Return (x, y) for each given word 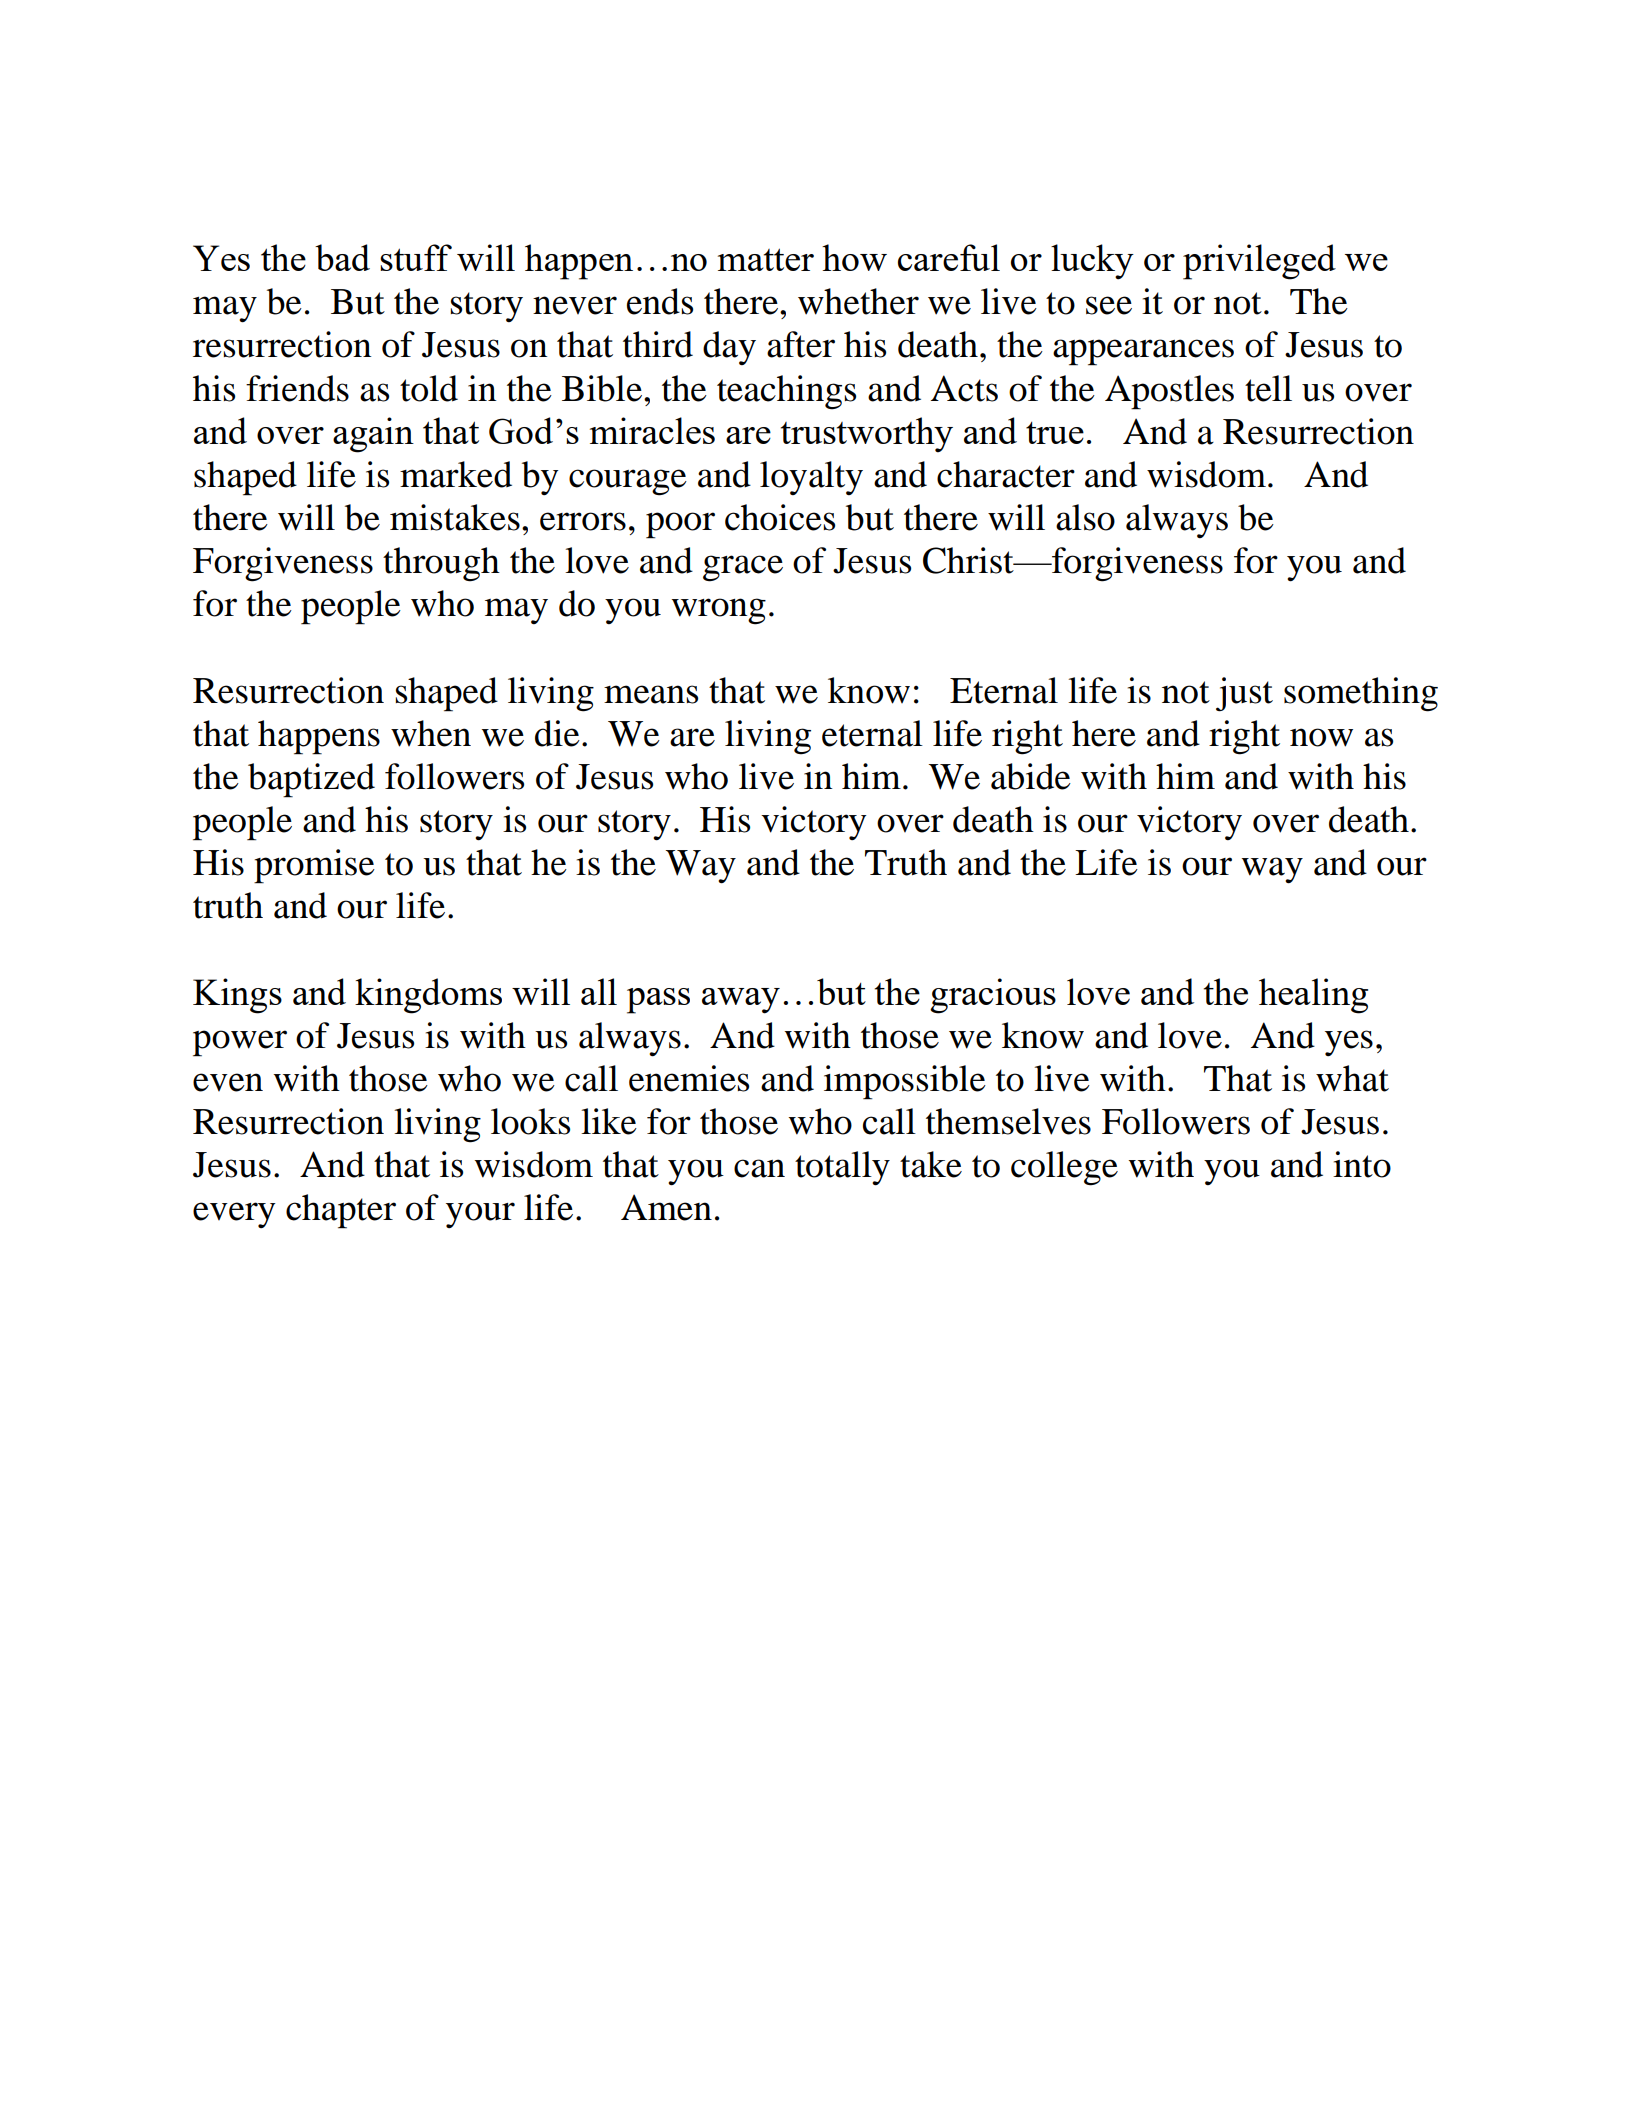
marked (456, 474)
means (651, 694)
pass (658, 1001)
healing (1313, 996)
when (431, 733)
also (1085, 517)
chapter (341, 1211)
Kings (237, 996)
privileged (1259, 262)
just (1244, 694)
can (759, 1168)
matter (766, 259)
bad (342, 257)
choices (780, 517)
